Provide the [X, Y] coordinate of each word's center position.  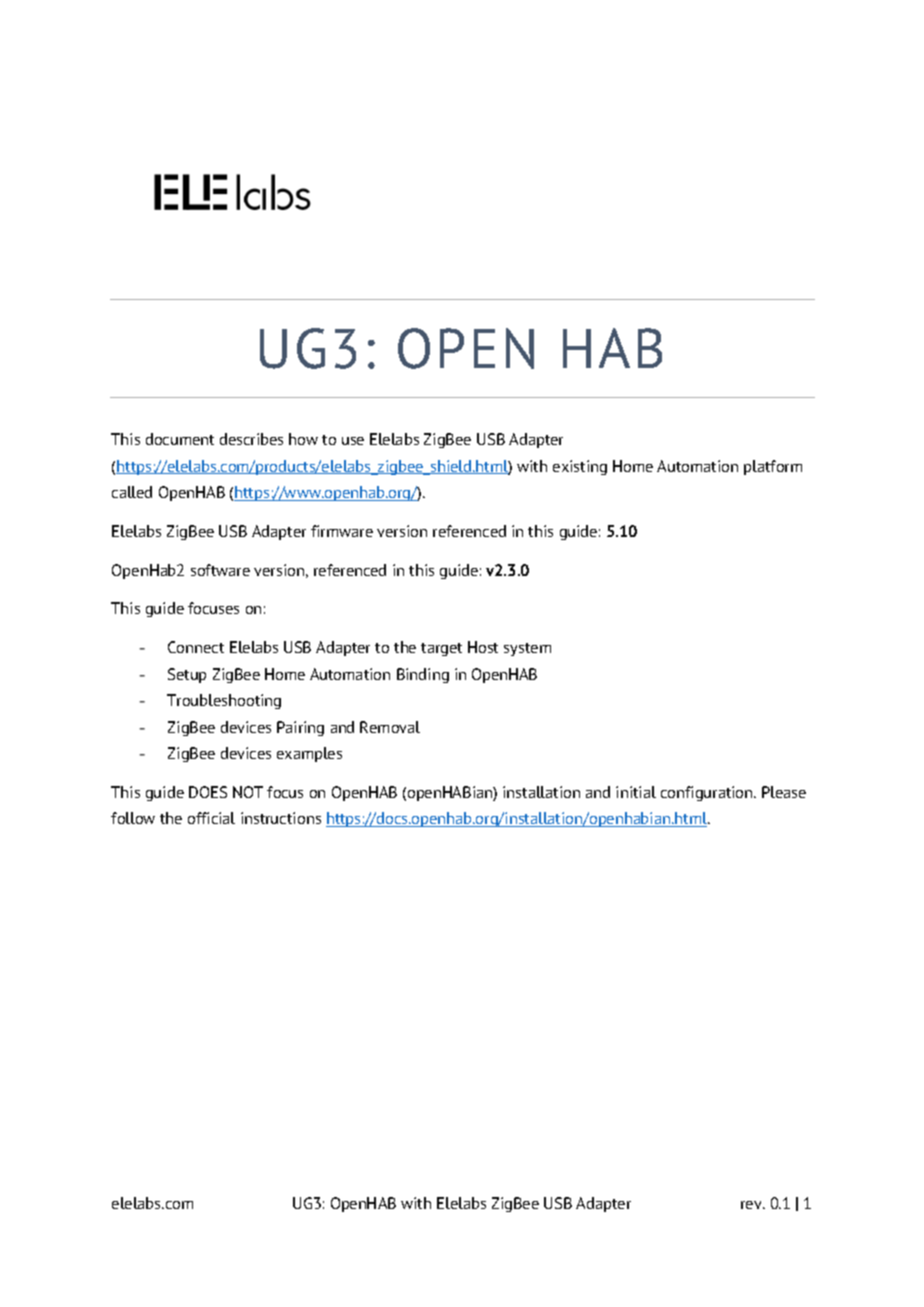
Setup [187, 675]
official [211, 818]
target [441, 649]
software [220, 570]
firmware [342, 531]
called [132, 492]
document [180, 439]
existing [580, 467]
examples [309, 754]
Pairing [300, 728]
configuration [708, 793]
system [527, 649]
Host [483, 647]
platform [773, 467]
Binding [423, 675]
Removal [390, 727]
